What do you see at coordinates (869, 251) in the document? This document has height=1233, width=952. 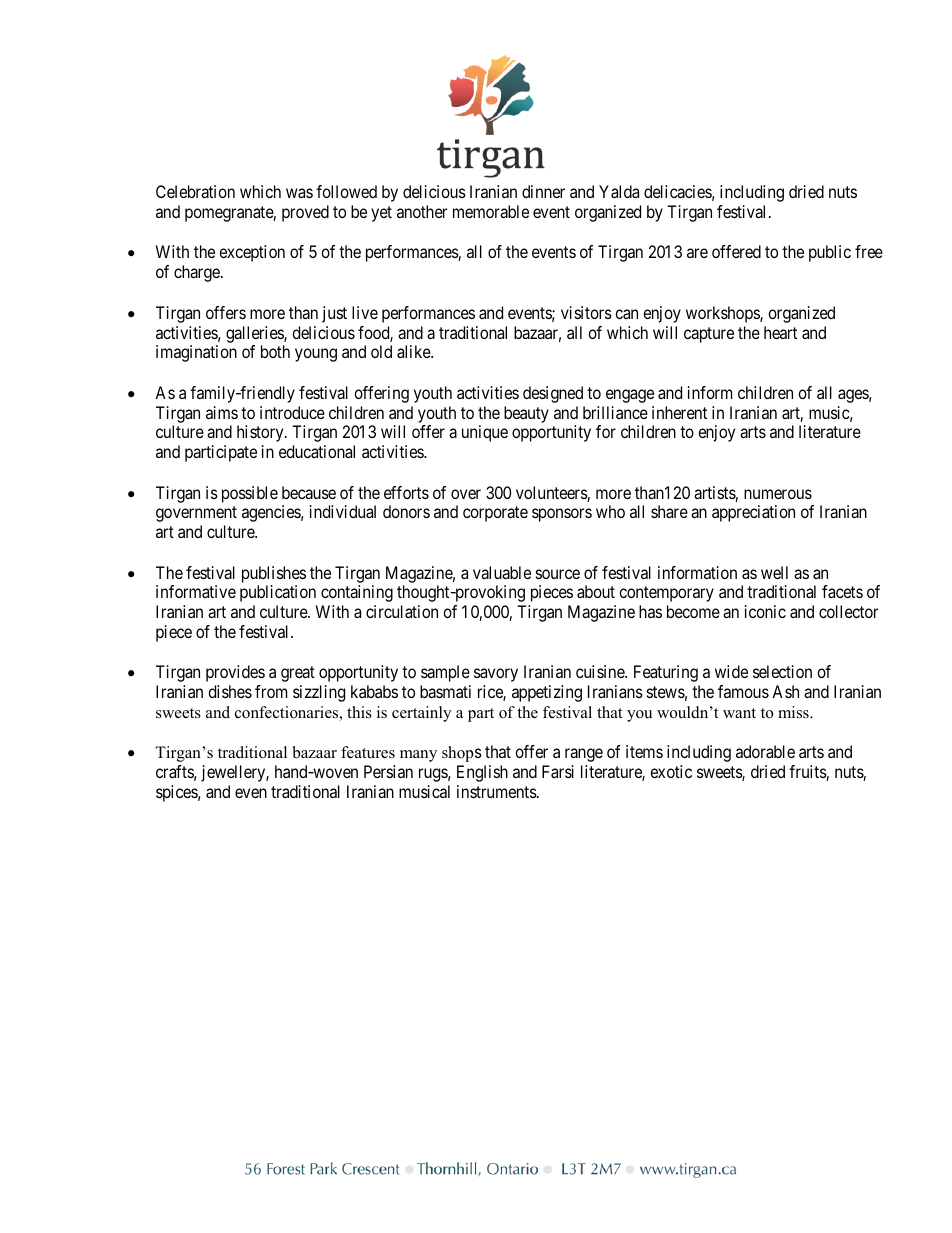 I see `free` at bounding box center [869, 251].
